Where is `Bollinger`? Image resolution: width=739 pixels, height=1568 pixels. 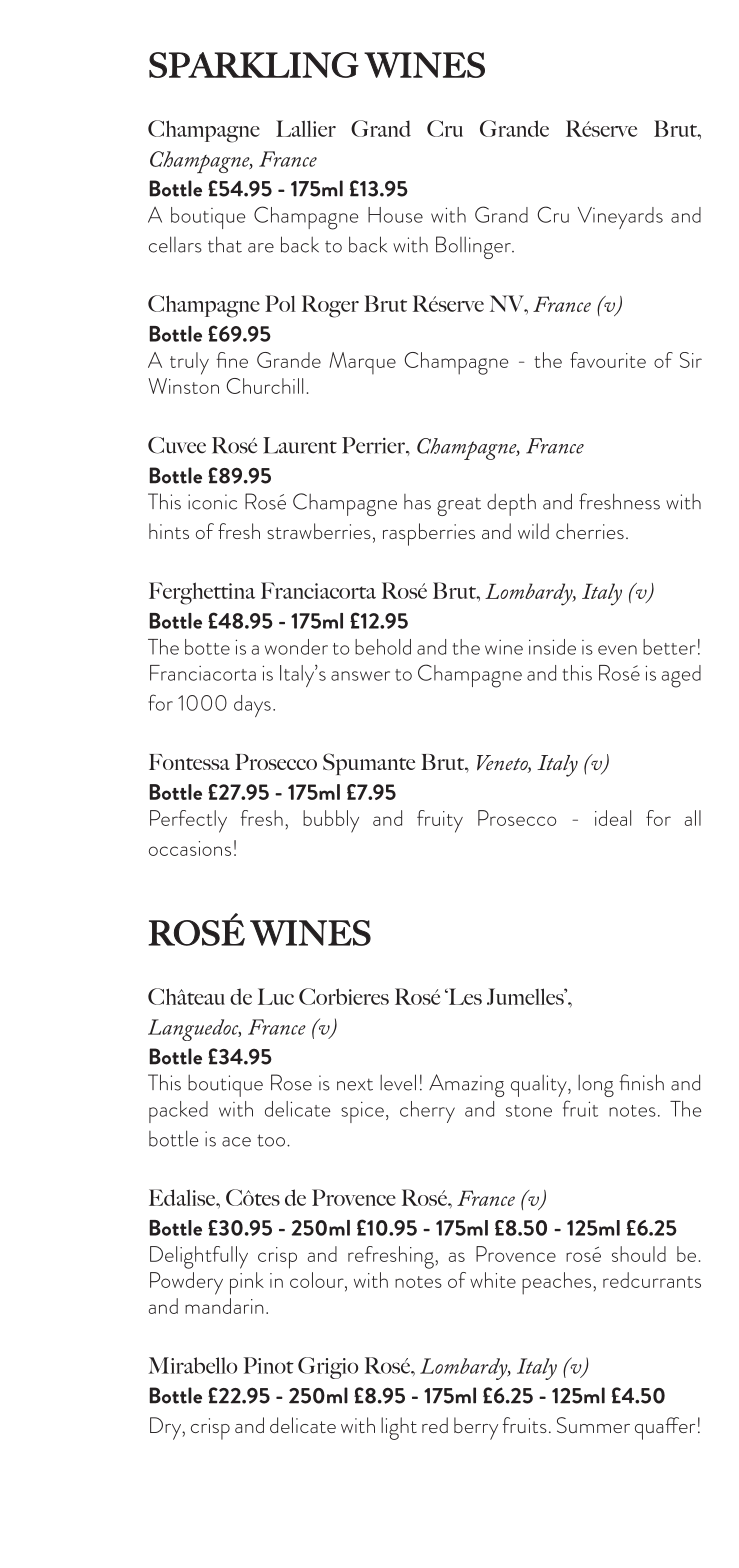
Bollinger is located at coordinates (474, 247).
